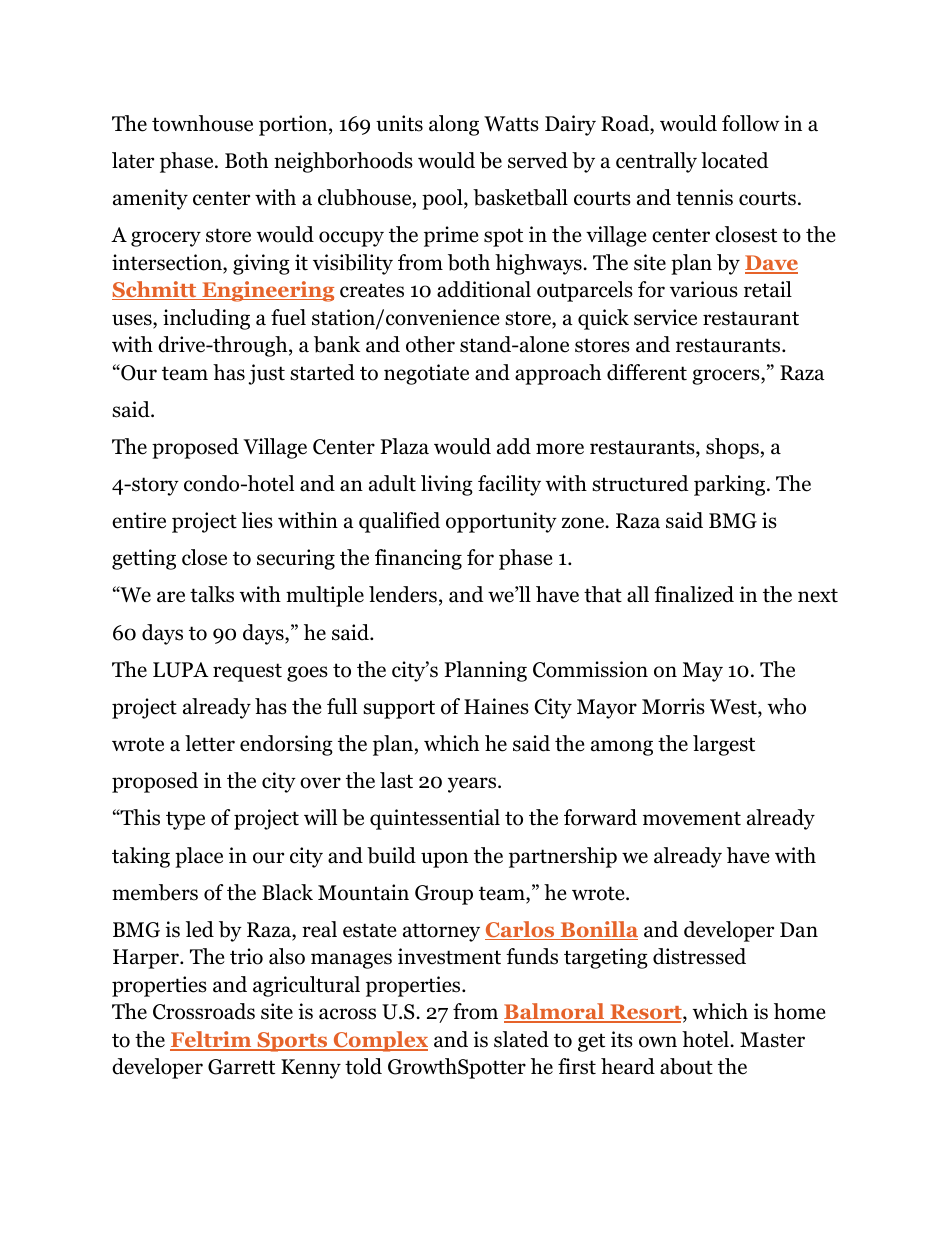 Image resolution: width=952 pixels, height=1233 pixels. I want to click on including, so click(206, 319).
